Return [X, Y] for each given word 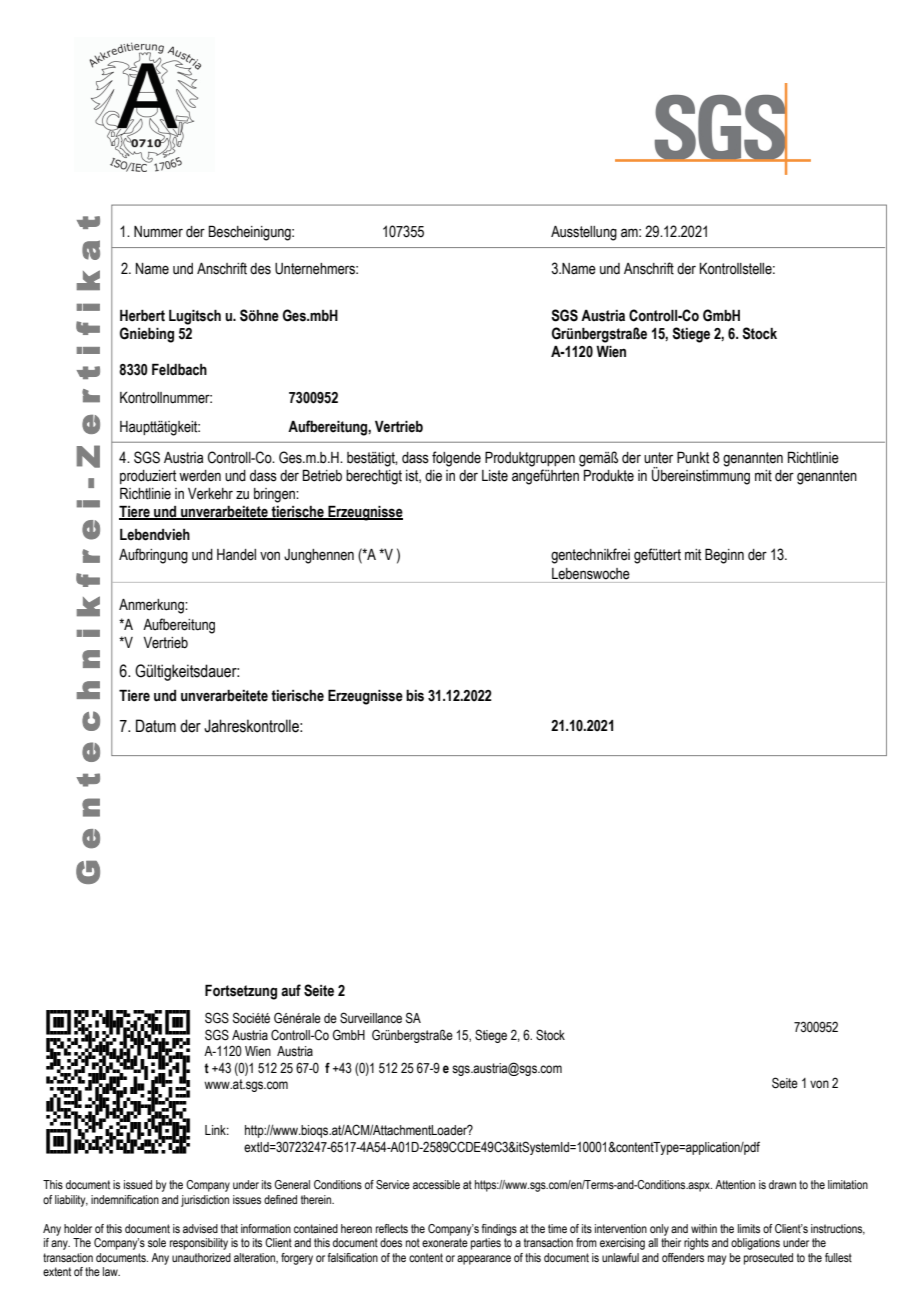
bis [415, 696]
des [260, 269]
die [433, 476]
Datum [156, 726]
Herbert [142, 315]
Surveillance [371, 1018]
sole [157, 1242]
